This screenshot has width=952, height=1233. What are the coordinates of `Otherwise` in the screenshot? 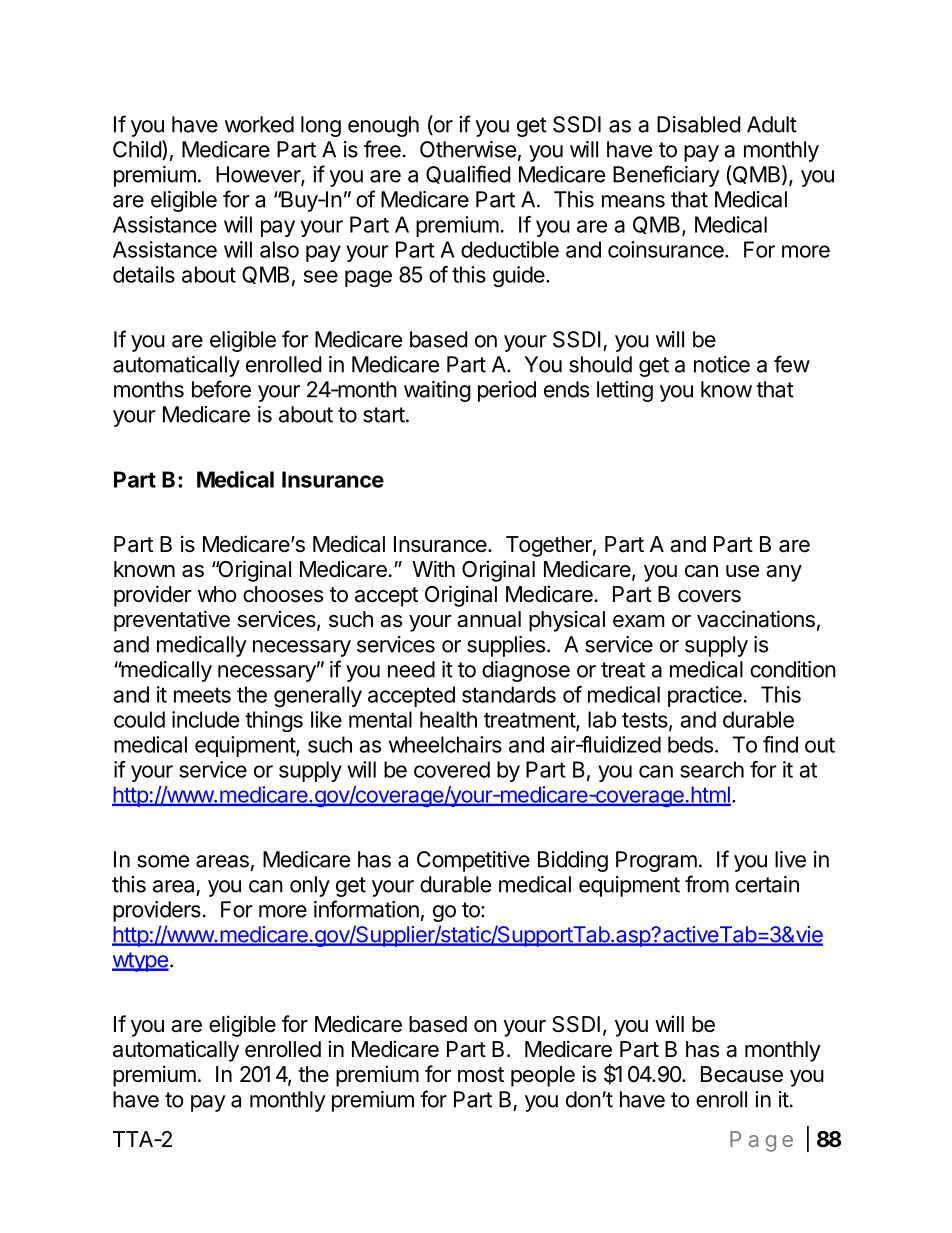 It's located at (468, 149).
